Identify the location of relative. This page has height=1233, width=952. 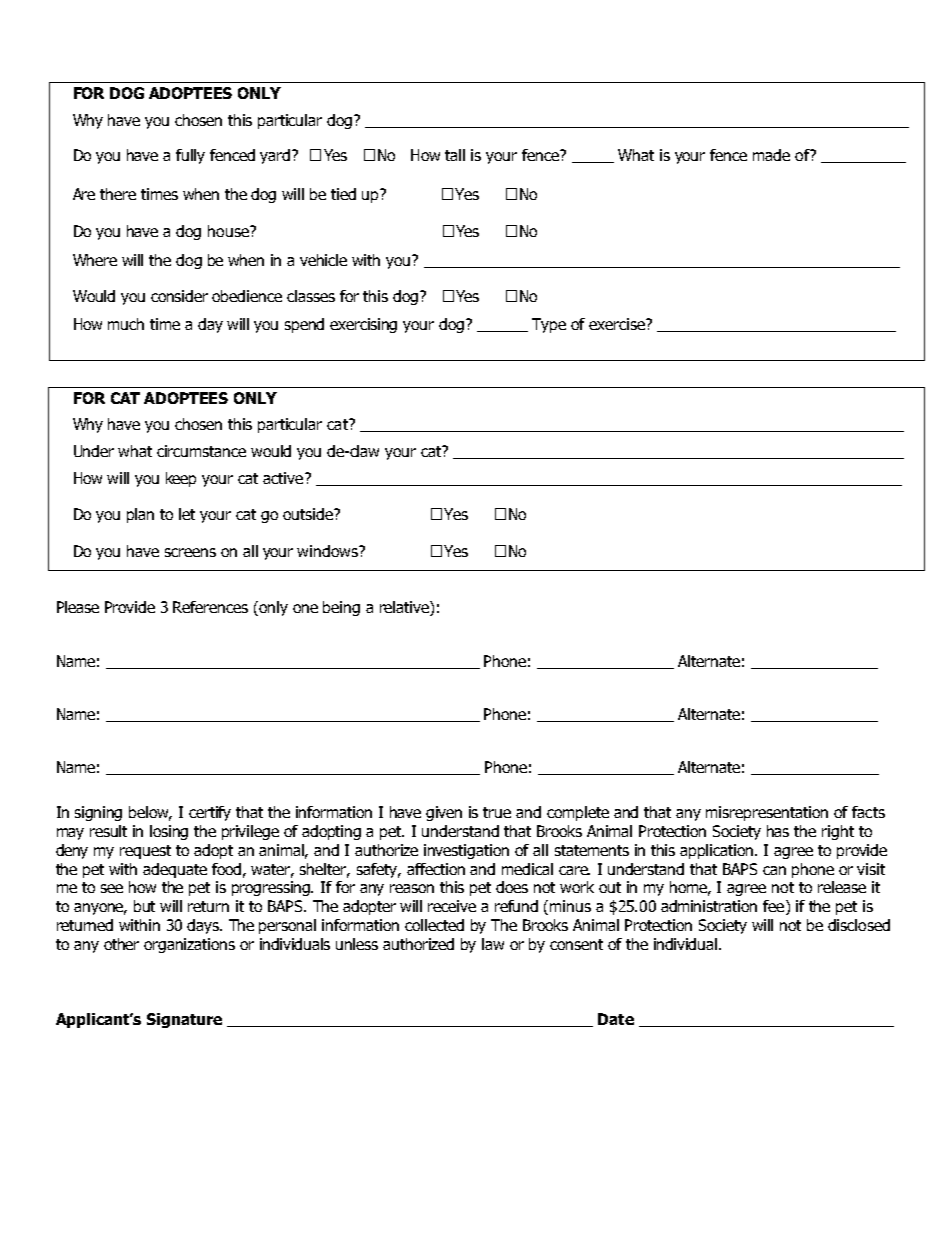
(405, 608).
